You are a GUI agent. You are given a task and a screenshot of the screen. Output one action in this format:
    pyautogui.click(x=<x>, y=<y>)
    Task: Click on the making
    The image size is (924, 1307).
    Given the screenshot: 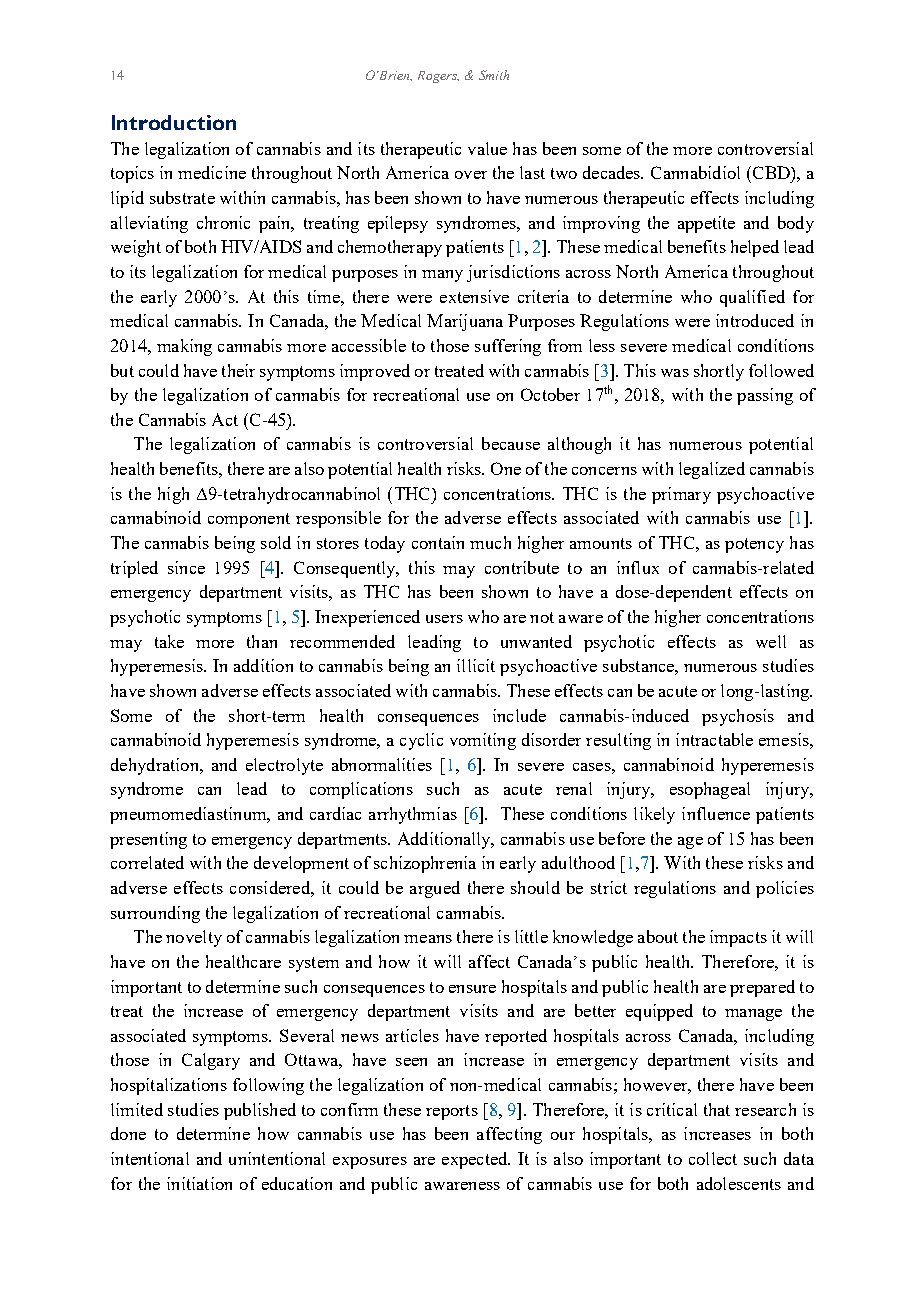 What is the action you would take?
    pyautogui.click(x=184, y=347)
